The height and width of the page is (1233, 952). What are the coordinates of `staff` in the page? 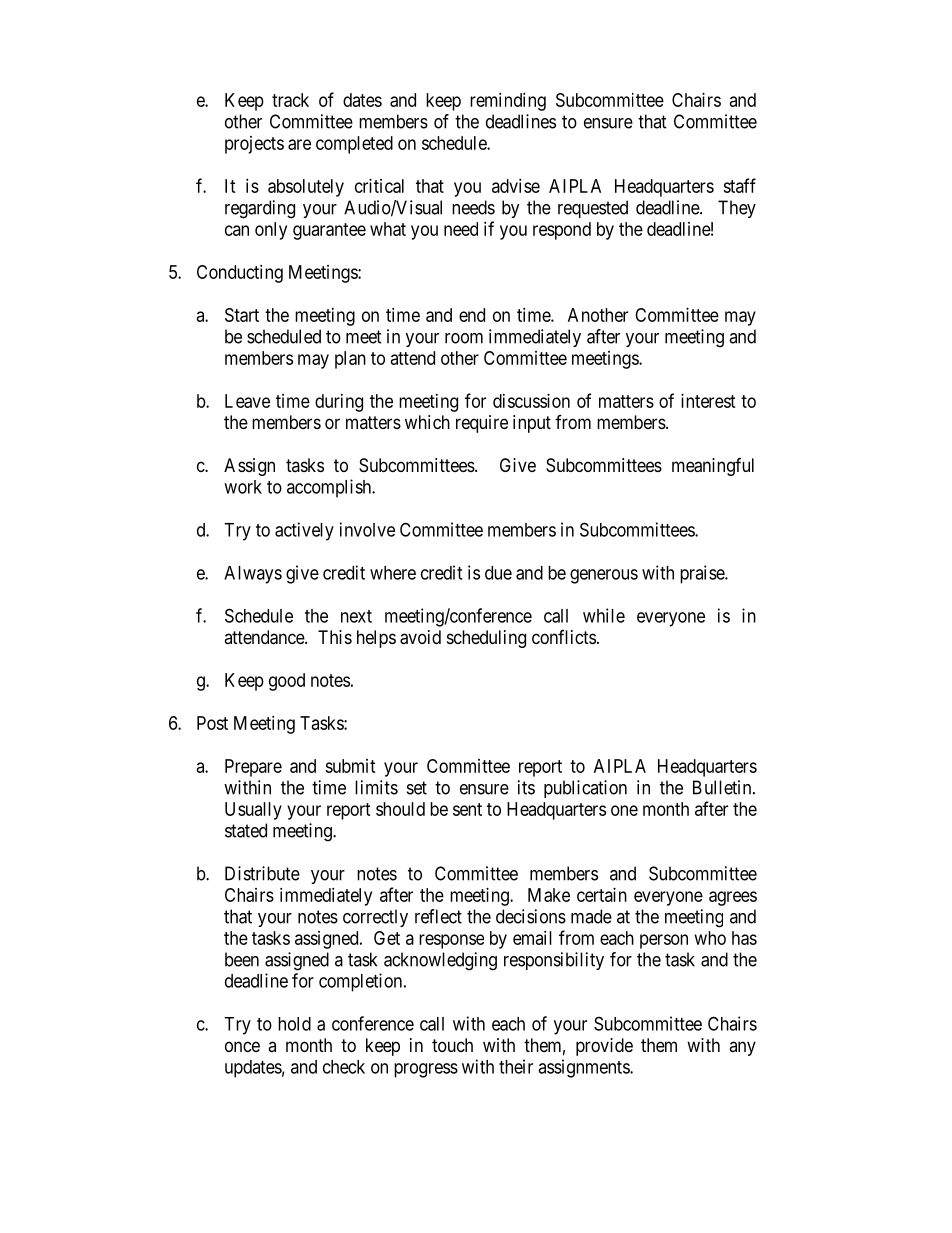 It's located at (739, 185).
